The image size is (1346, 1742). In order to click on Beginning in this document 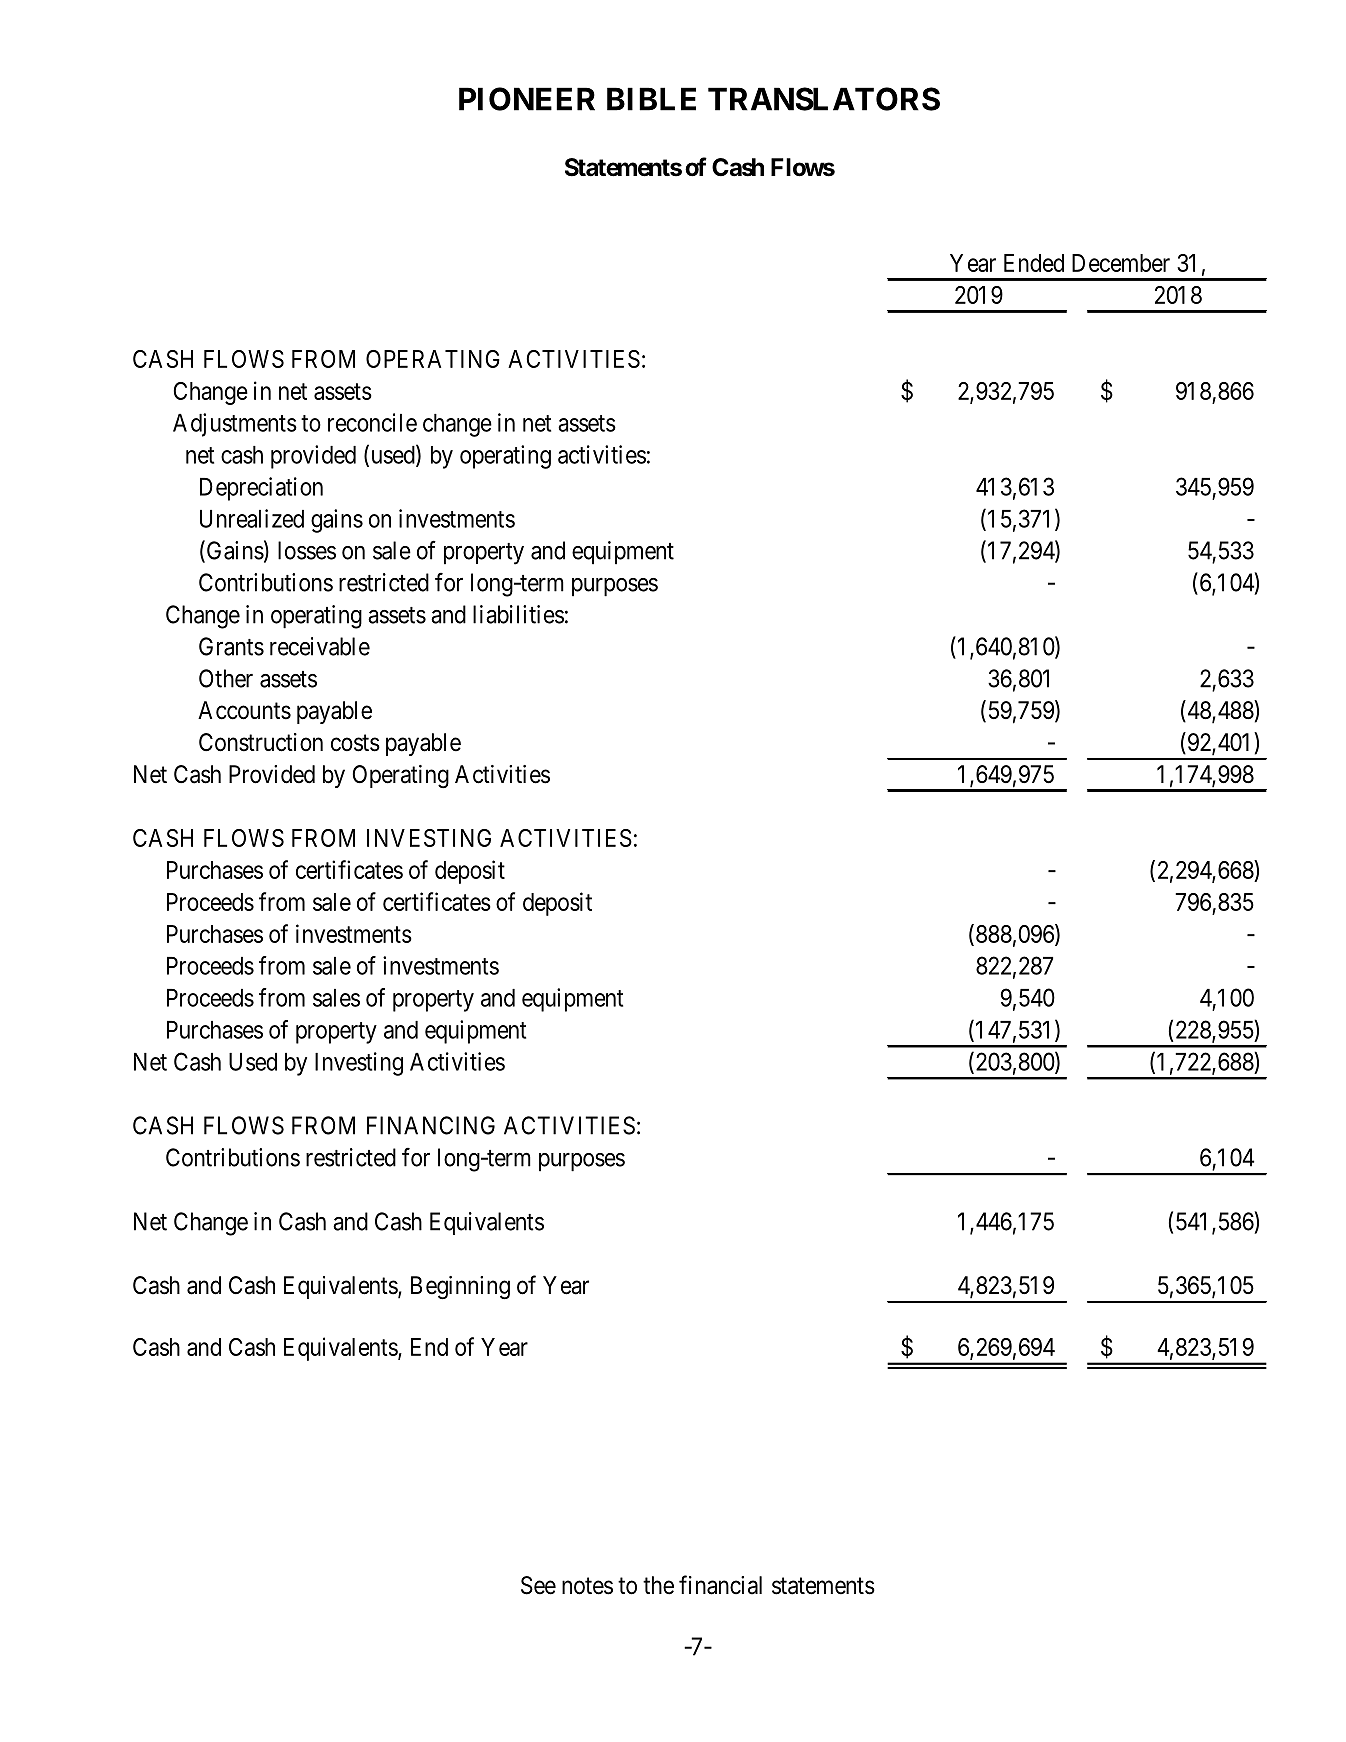, I will do `click(460, 1288)`.
